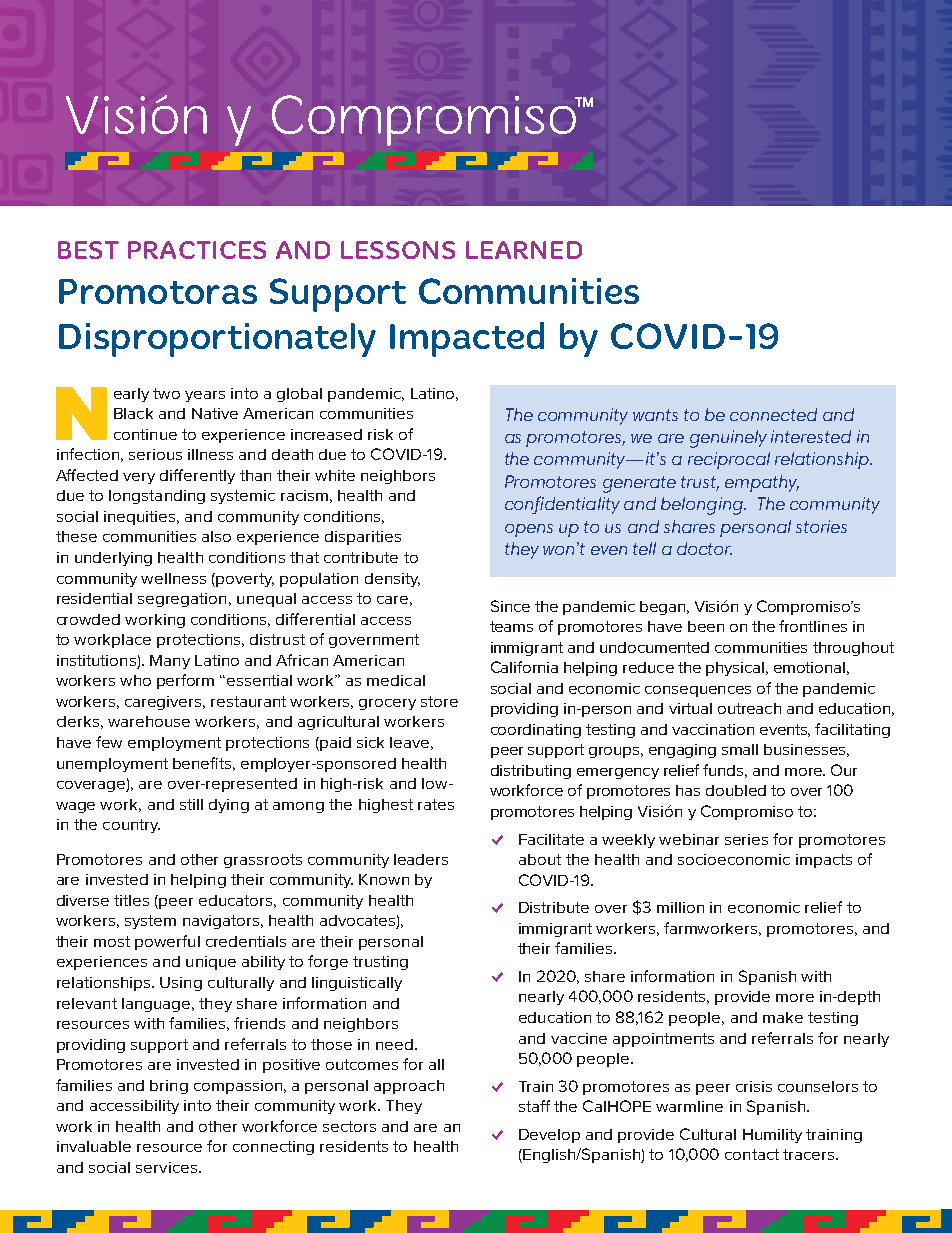 Image resolution: width=952 pixels, height=1233 pixels. Describe the element at coordinates (524, 250) in the screenshot. I see `LEARNED` at that location.
